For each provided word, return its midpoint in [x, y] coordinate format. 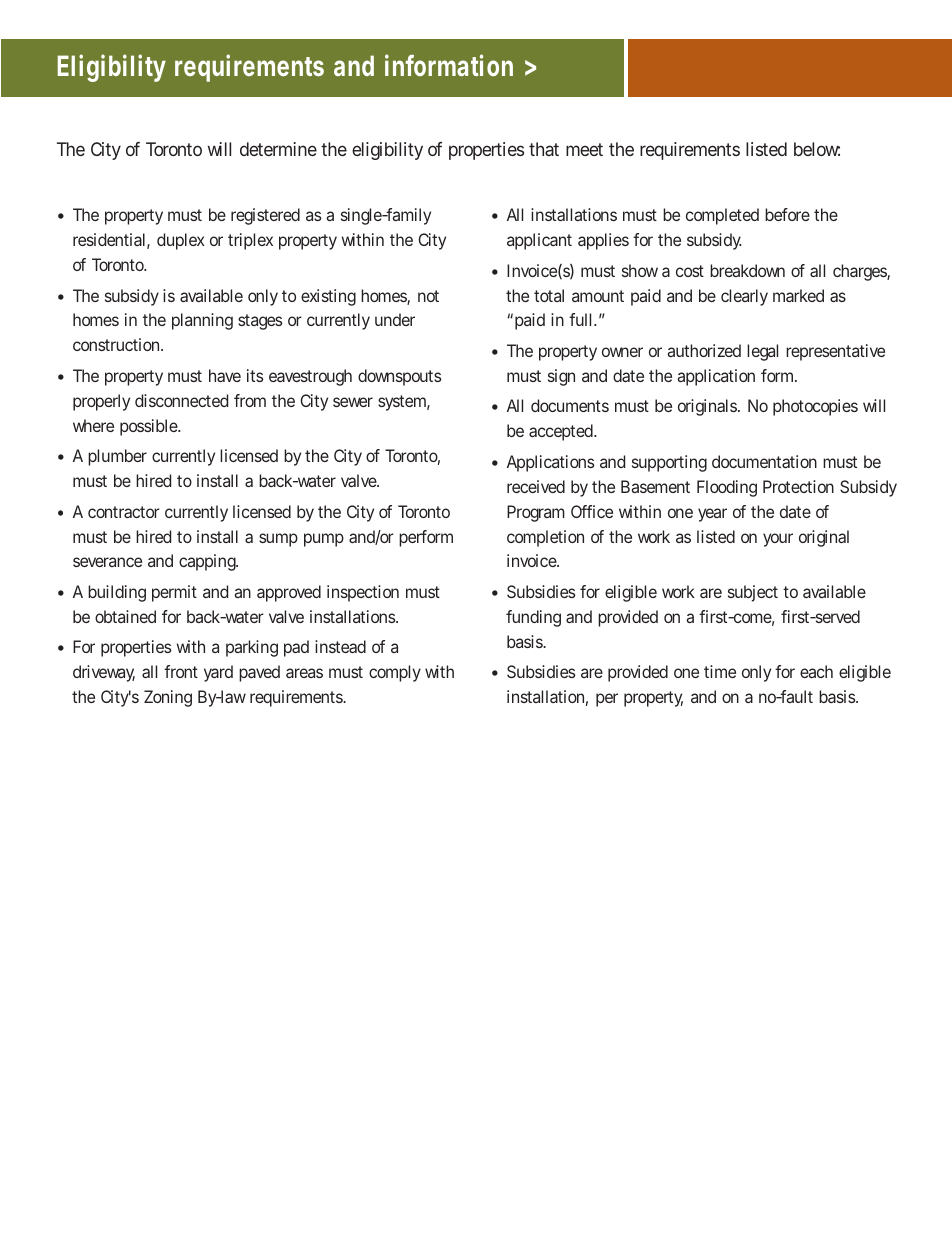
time [720, 671]
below [817, 149]
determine [278, 149]
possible [149, 427]
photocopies [815, 407]
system [402, 403]
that [544, 149]
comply [395, 673]
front [181, 671]
